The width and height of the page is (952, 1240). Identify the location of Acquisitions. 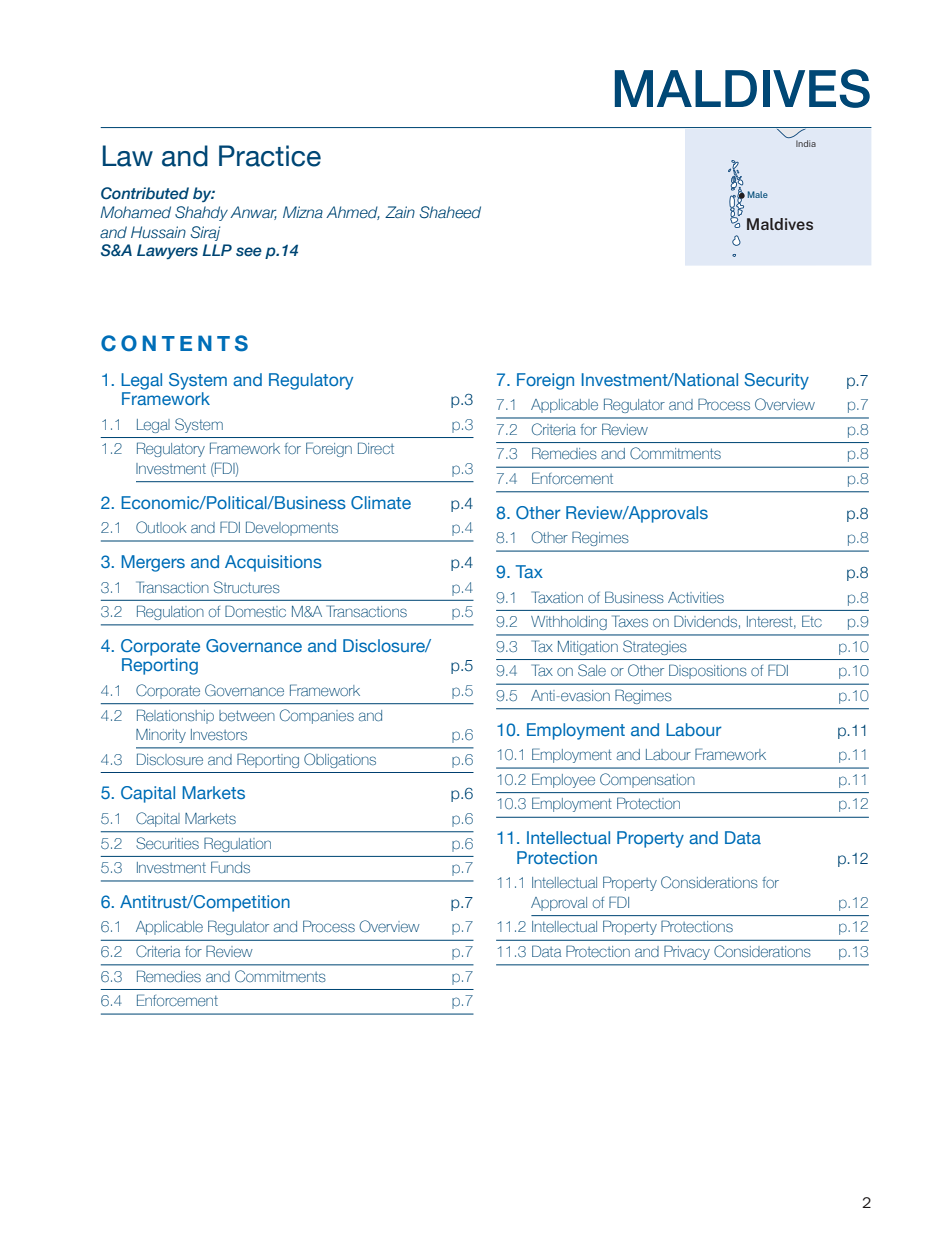
(273, 563).
